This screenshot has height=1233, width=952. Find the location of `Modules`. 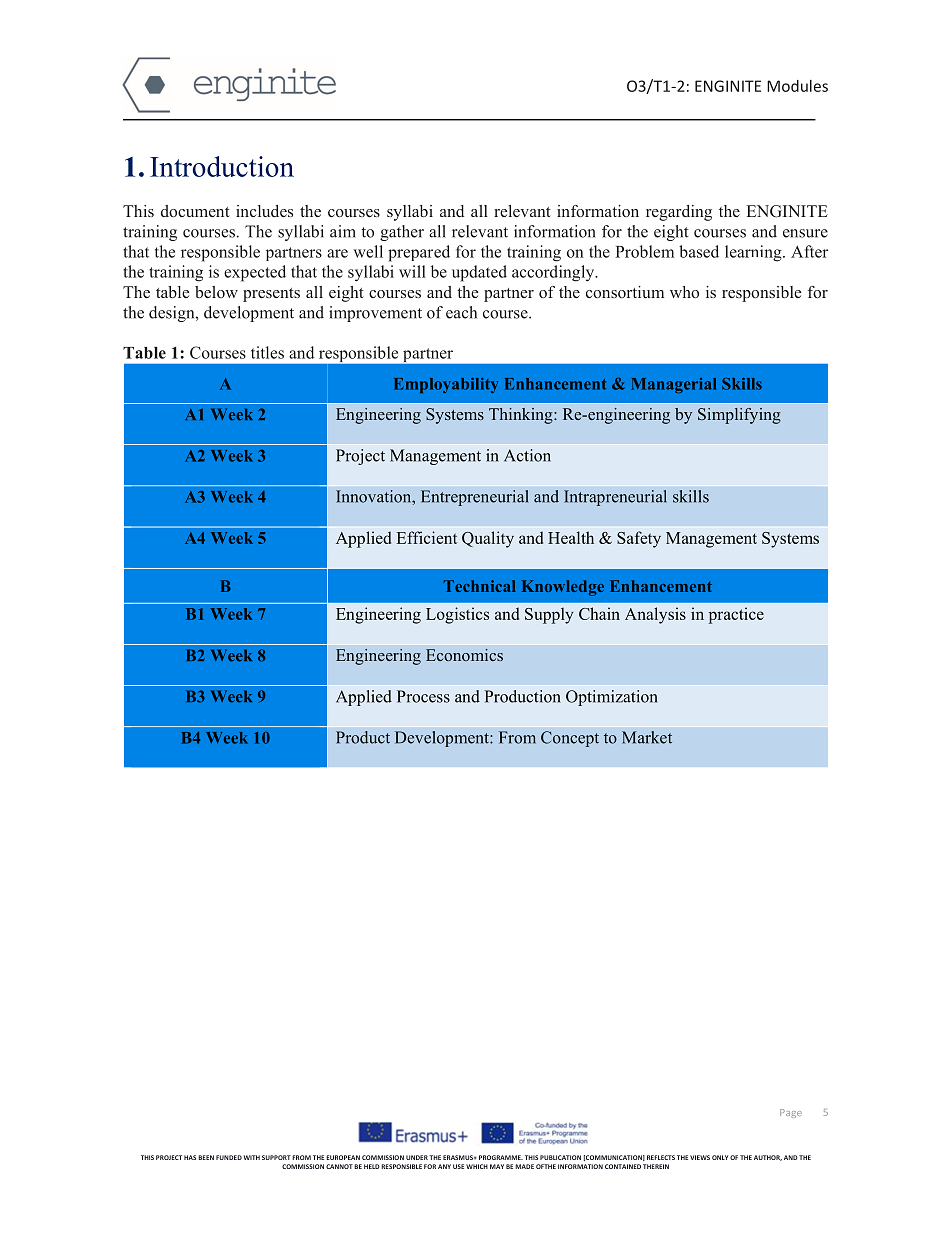

Modules is located at coordinates (797, 86).
